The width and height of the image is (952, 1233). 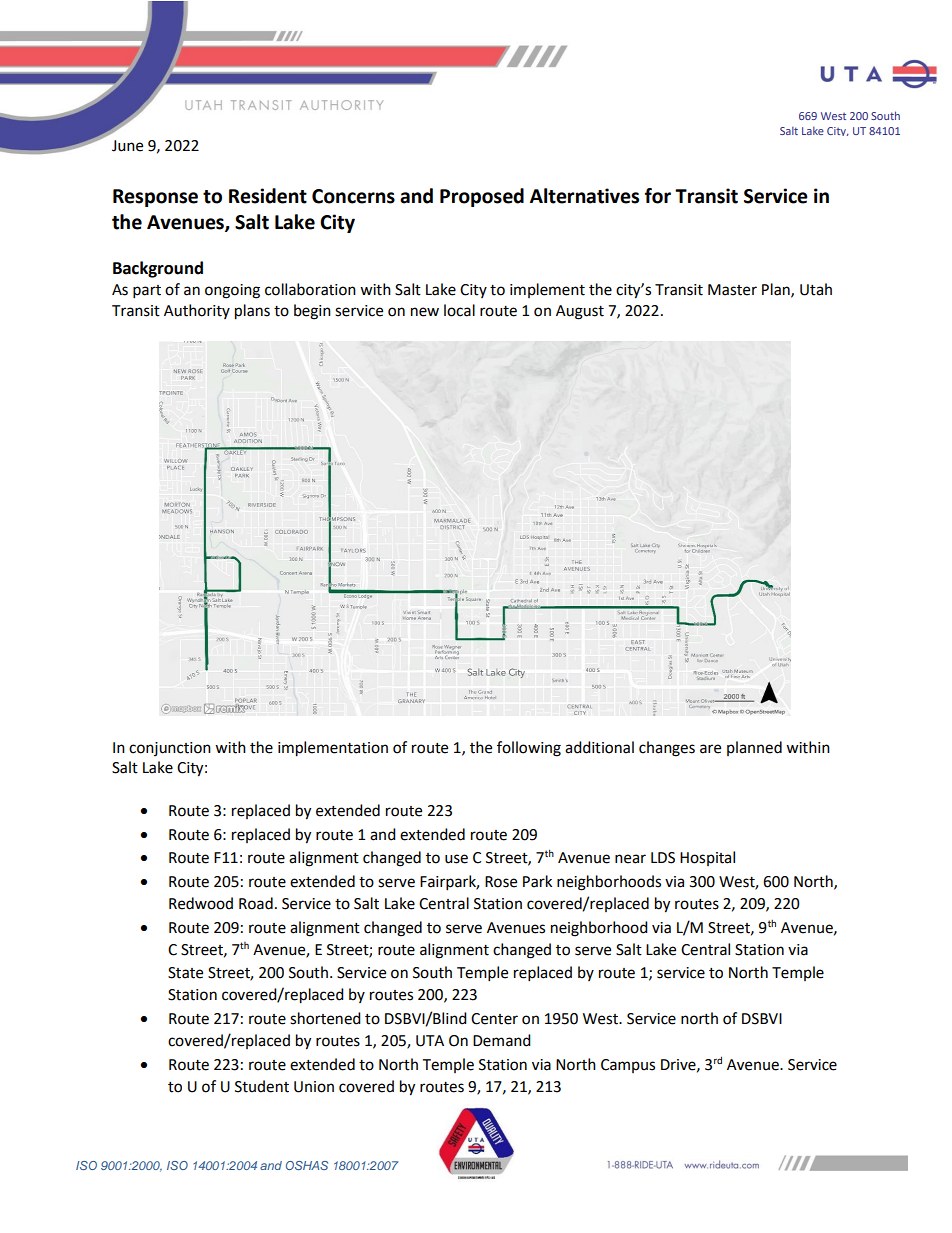 What do you see at coordinates (658, 196) in the image?
I see `for` at bounding box center [658, 196].
